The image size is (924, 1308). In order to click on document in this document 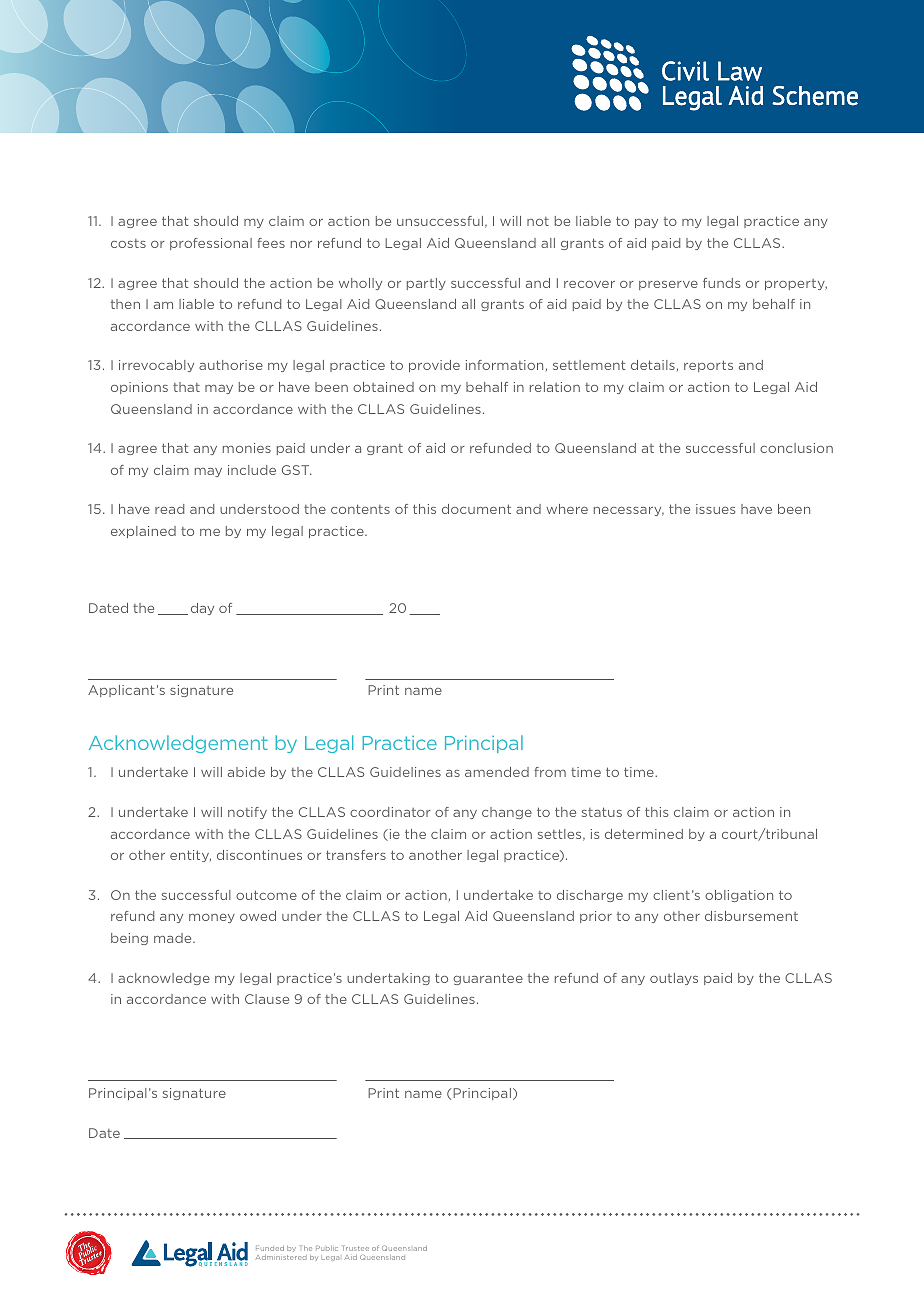, I will do `click(476, 509)`.
